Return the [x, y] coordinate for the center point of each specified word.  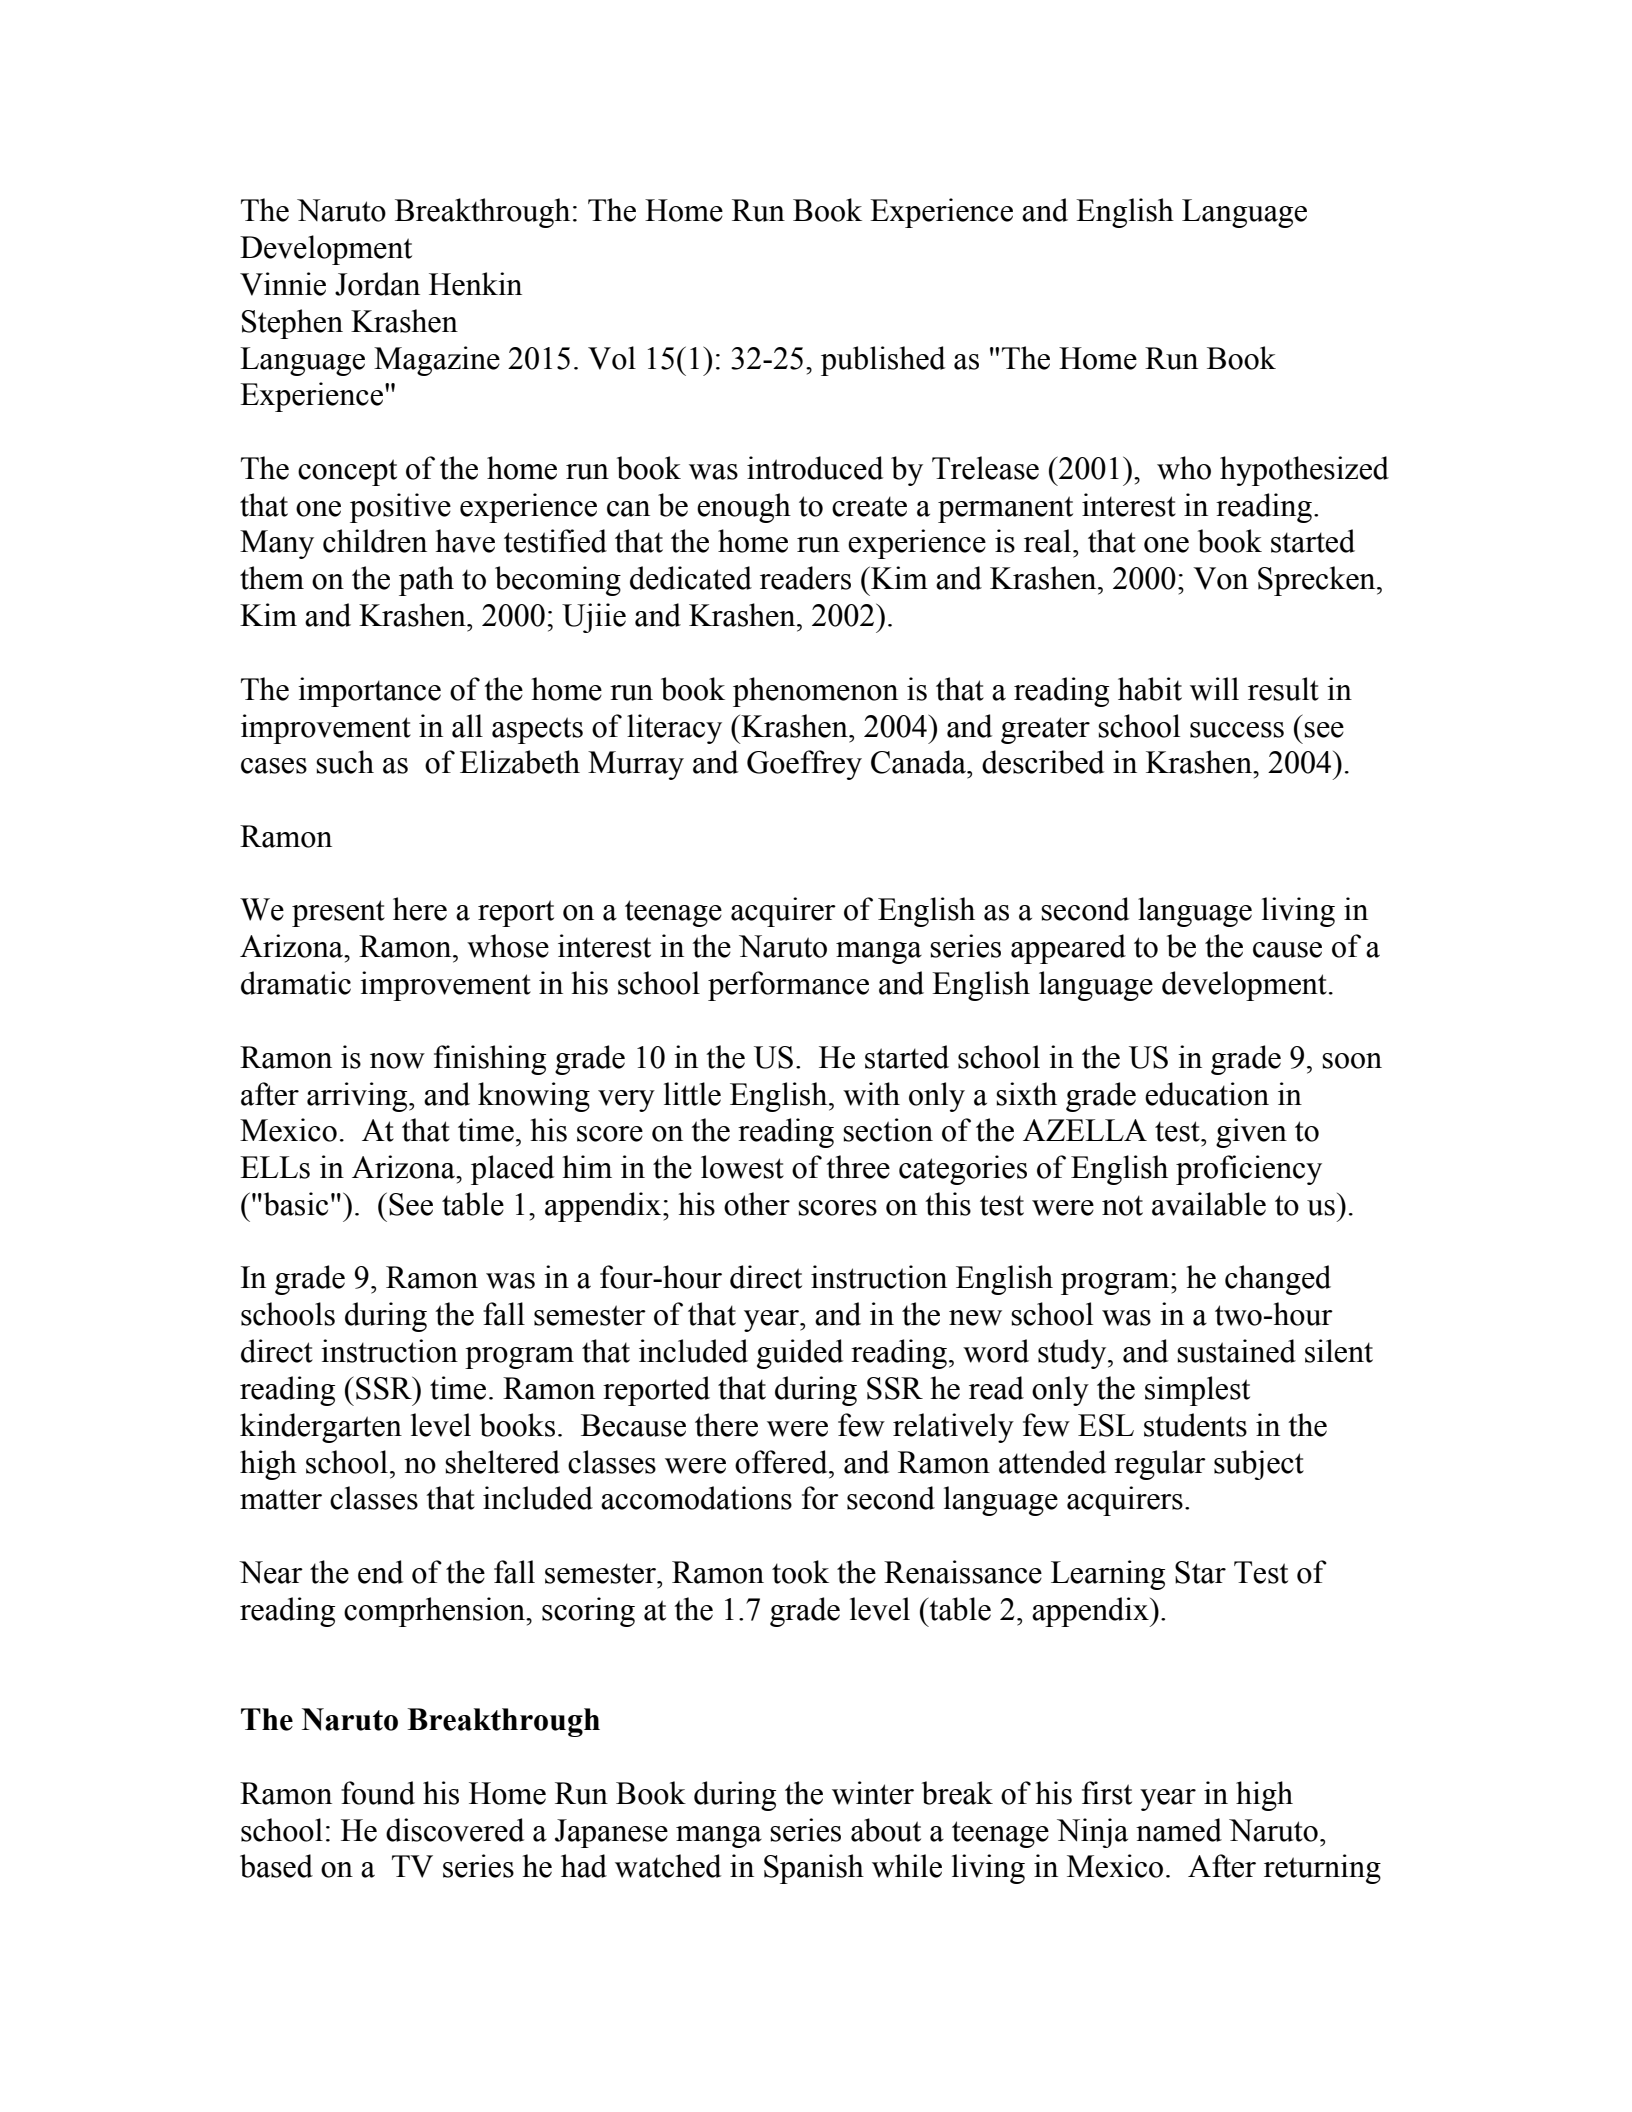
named [1179, 1830]
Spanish [814, 1869]
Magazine [437, 361]
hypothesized [1304, 471]
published [883, 361]
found [378, 1793]
